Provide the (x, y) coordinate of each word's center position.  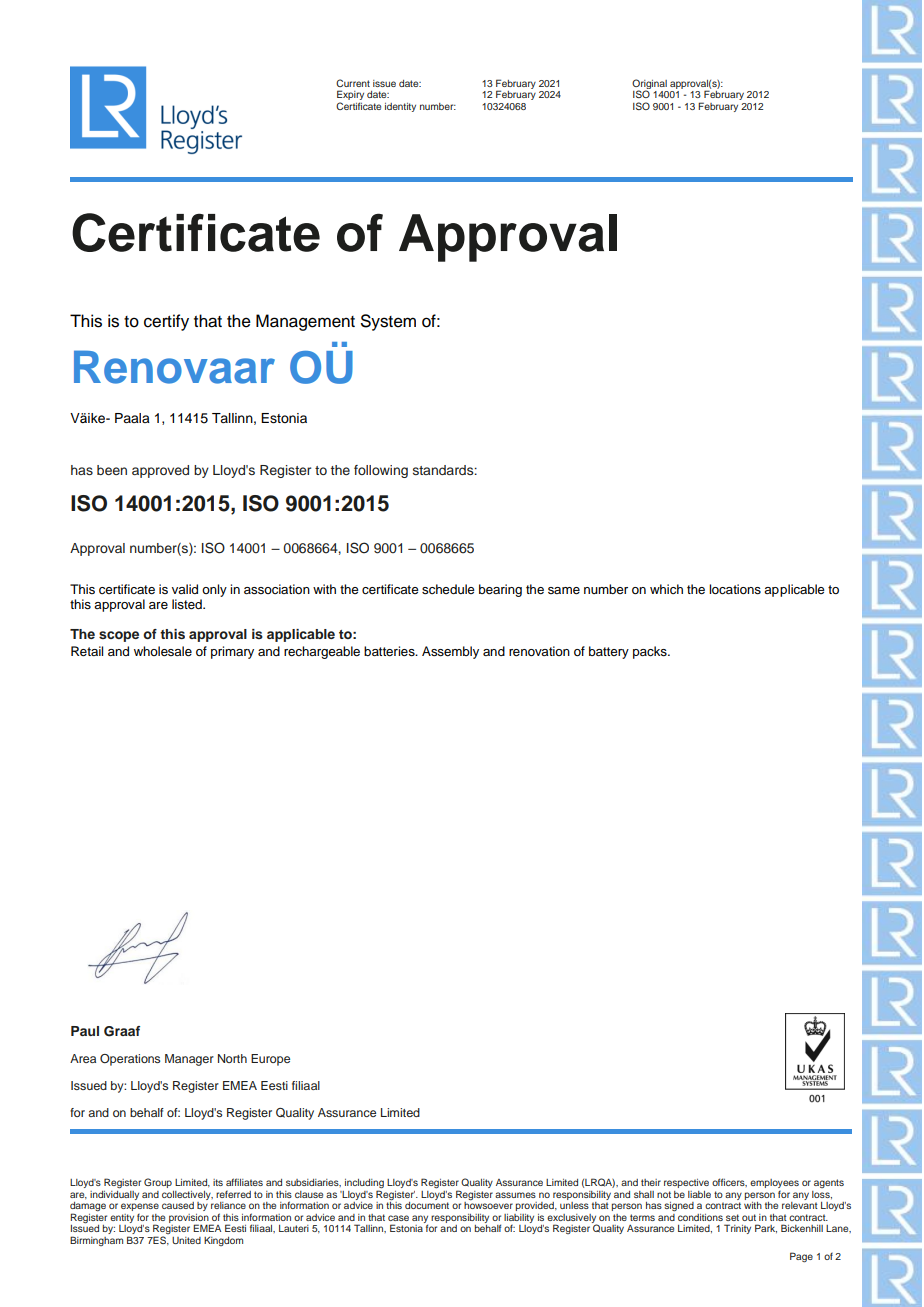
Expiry (350, 96)
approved (160, 471)
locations (735, 589)
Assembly (450, 652)
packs (651, 652)
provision (190, 1219)
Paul (85, 1031)
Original (650, 85)
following (381, 471)
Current (353, 83)
